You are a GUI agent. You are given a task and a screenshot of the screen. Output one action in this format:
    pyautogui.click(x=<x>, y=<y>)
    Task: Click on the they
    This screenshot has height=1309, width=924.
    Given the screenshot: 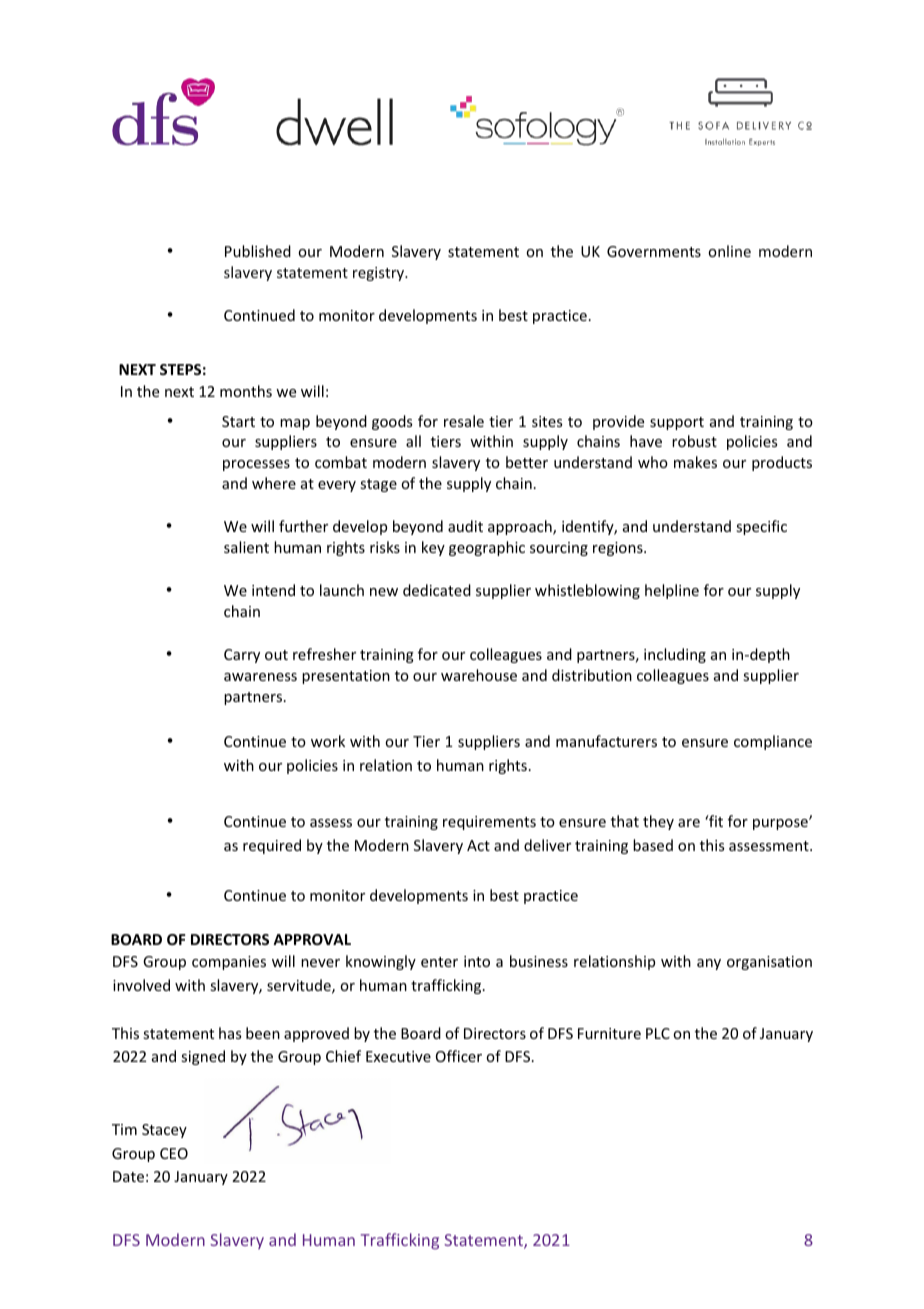 What is the action you would take?
    pyautogui.click(x=658, y=822)
